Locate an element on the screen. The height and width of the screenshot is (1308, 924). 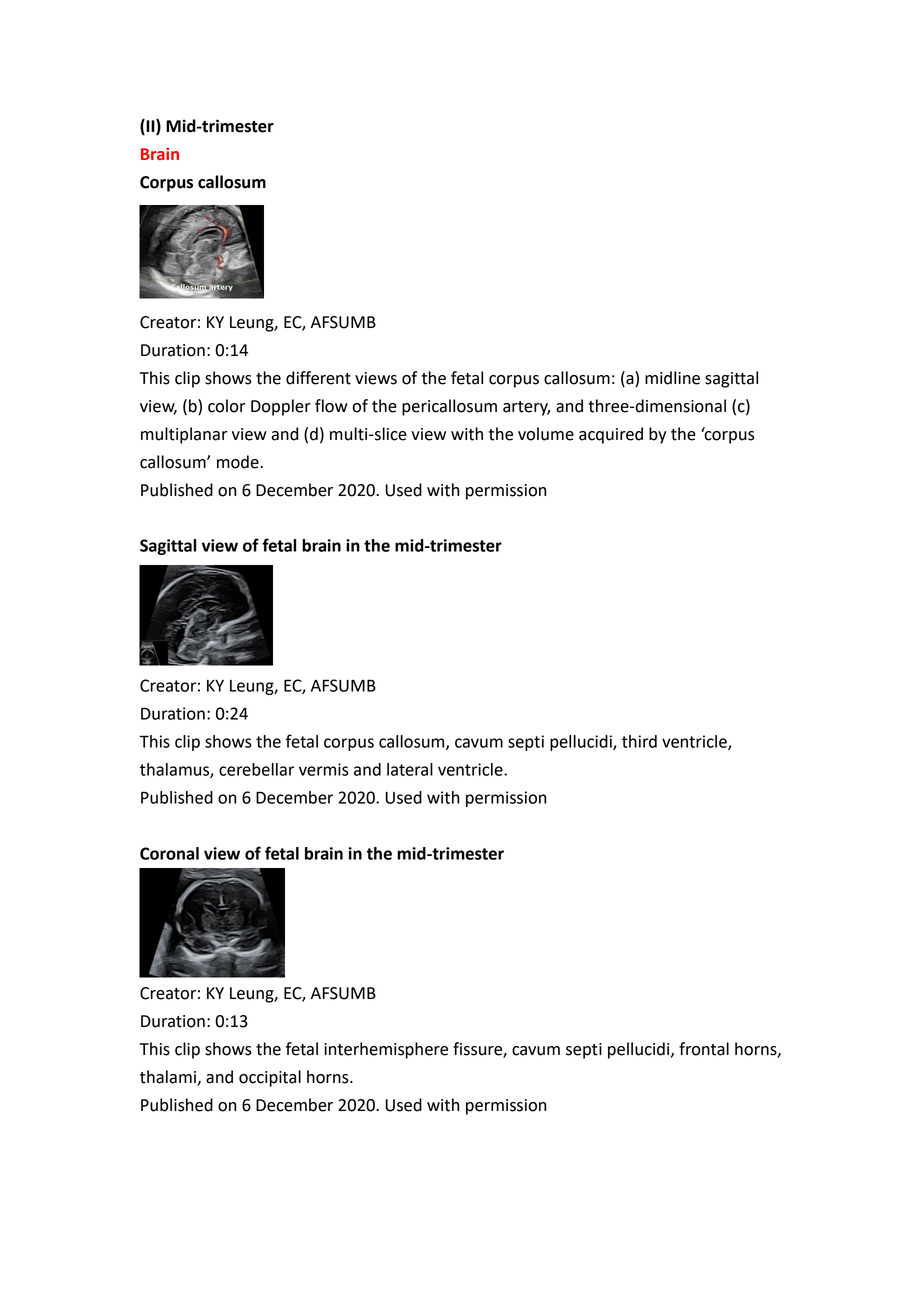
midline is located at coordinates (672, 378).
